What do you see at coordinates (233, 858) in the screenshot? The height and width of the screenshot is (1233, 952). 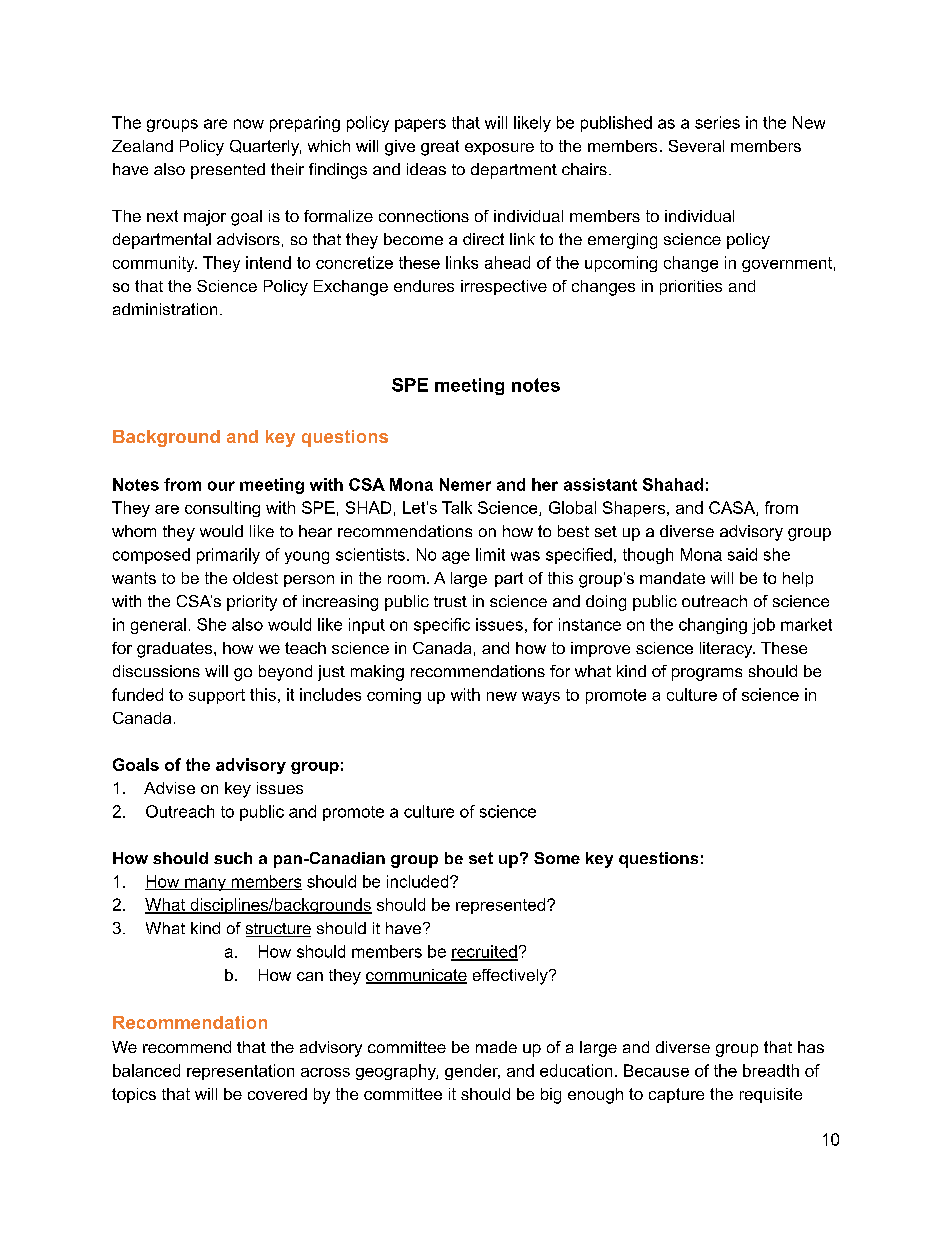 I see `such` at bounding box center [233, 858].
